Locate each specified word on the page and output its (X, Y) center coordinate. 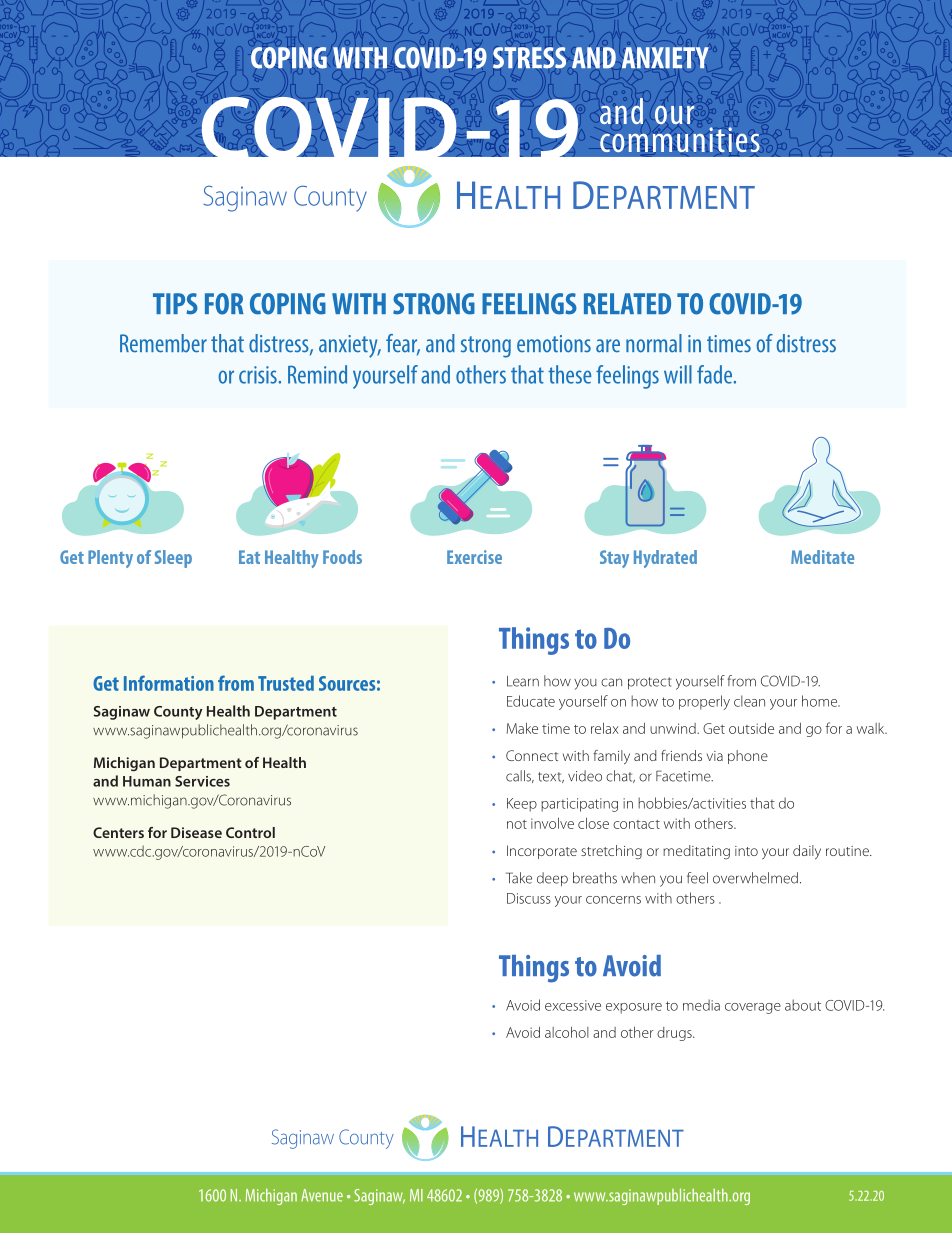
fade (714, 374)
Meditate (822, 557)
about (803, 1005)
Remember (163, 343)
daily (807, 852)
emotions (554, 344)
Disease (196, 832)
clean (749, 701)
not (517, 824)
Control (250, 832)
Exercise (474, 557)
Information (169, 683)
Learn (523, 681)
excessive (573, 1005)
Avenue (322, 1195)
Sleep (173, 559)
